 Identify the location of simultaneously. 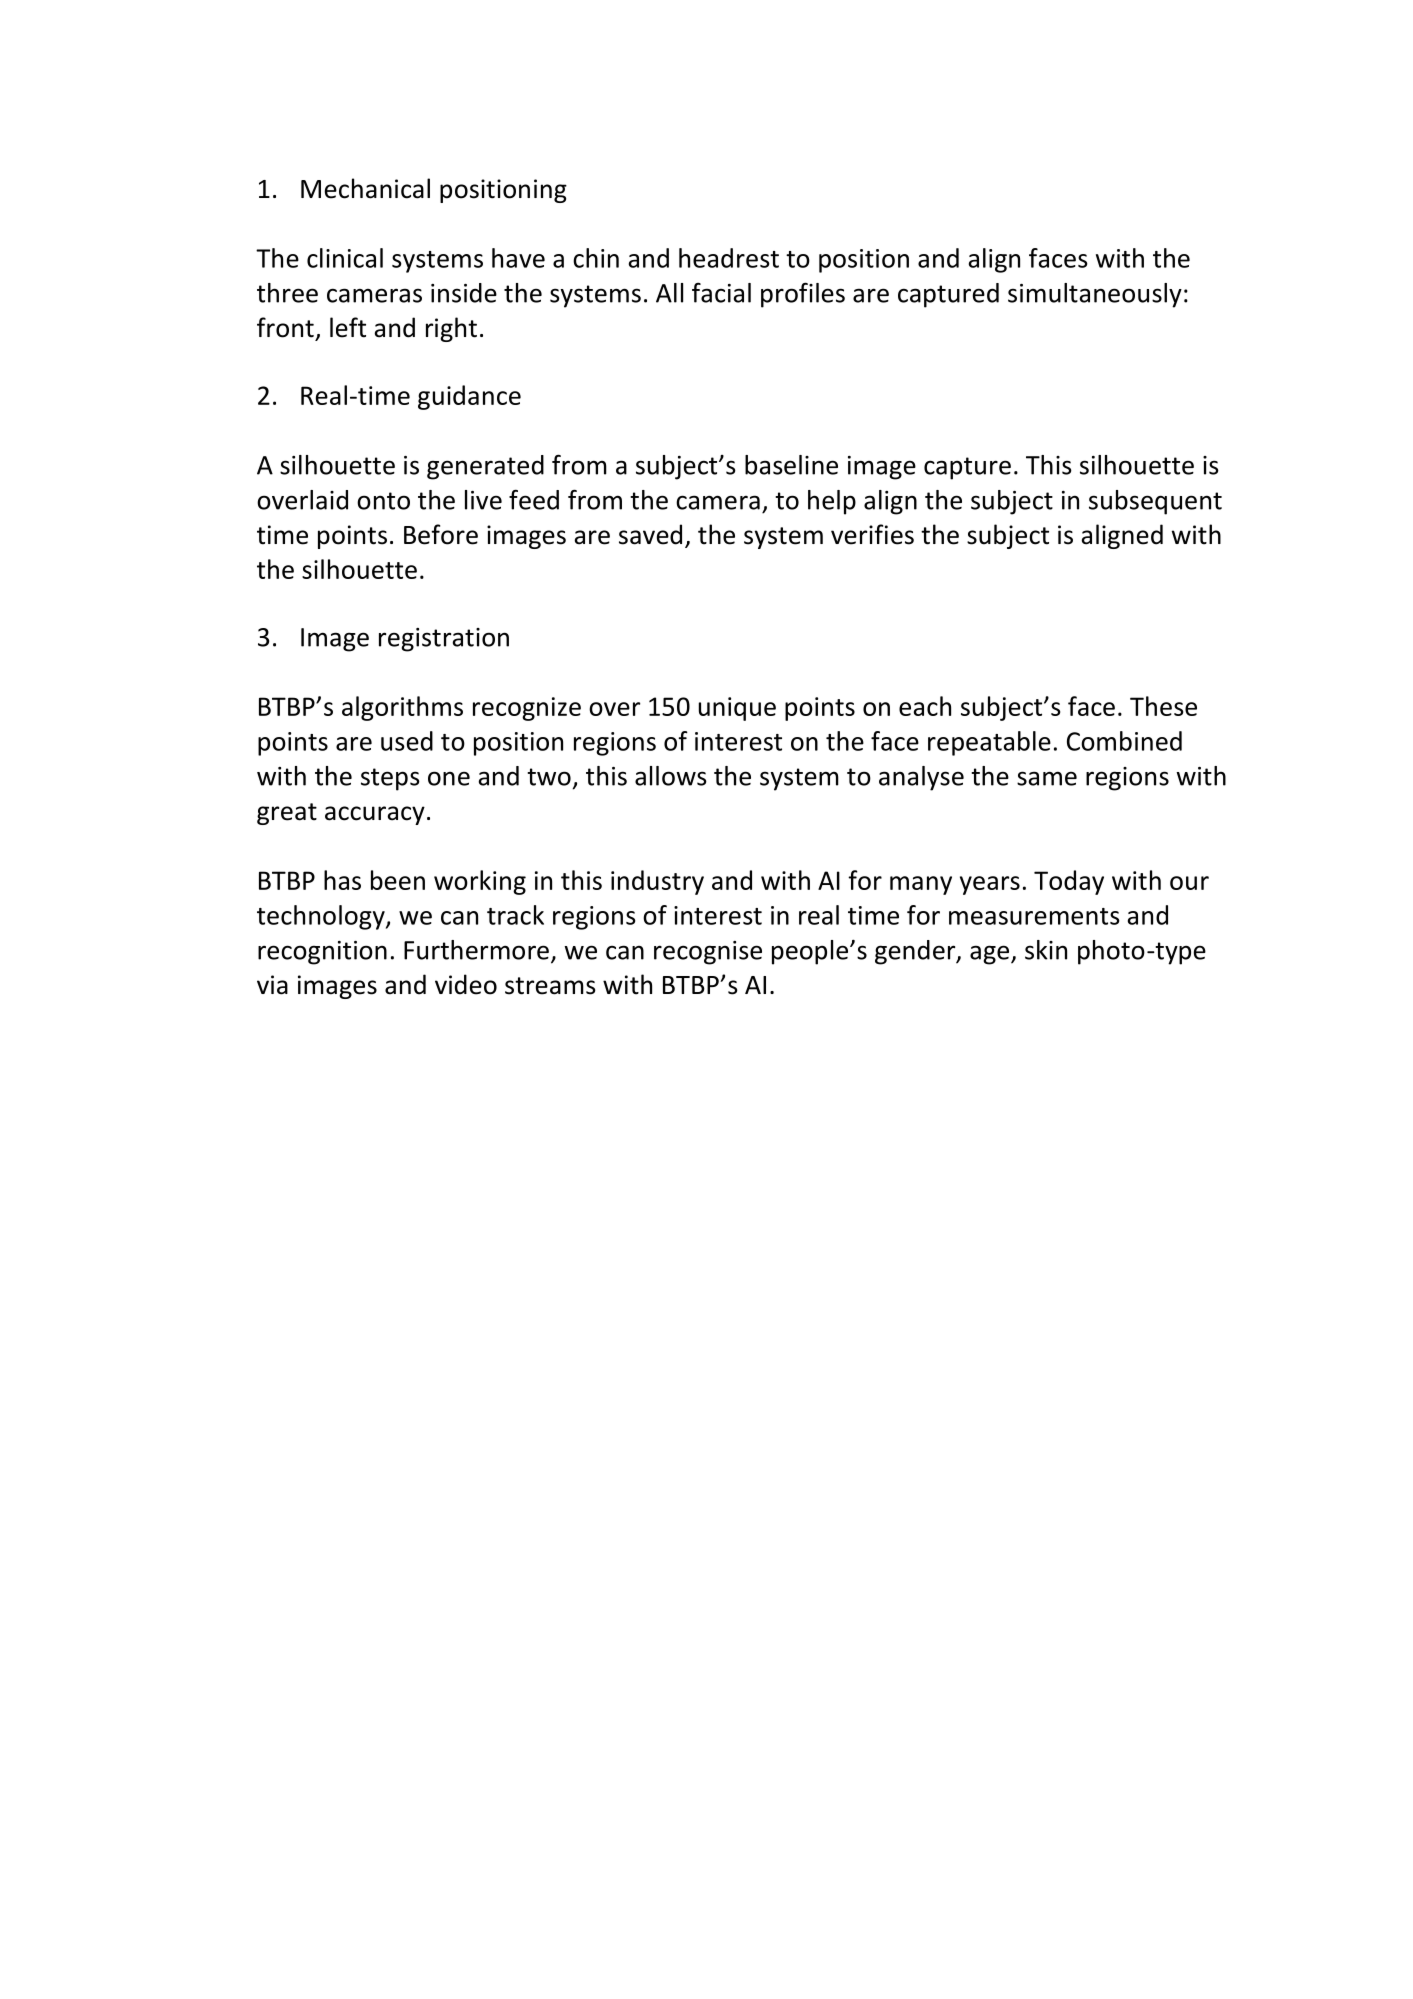
(1095, 295).
